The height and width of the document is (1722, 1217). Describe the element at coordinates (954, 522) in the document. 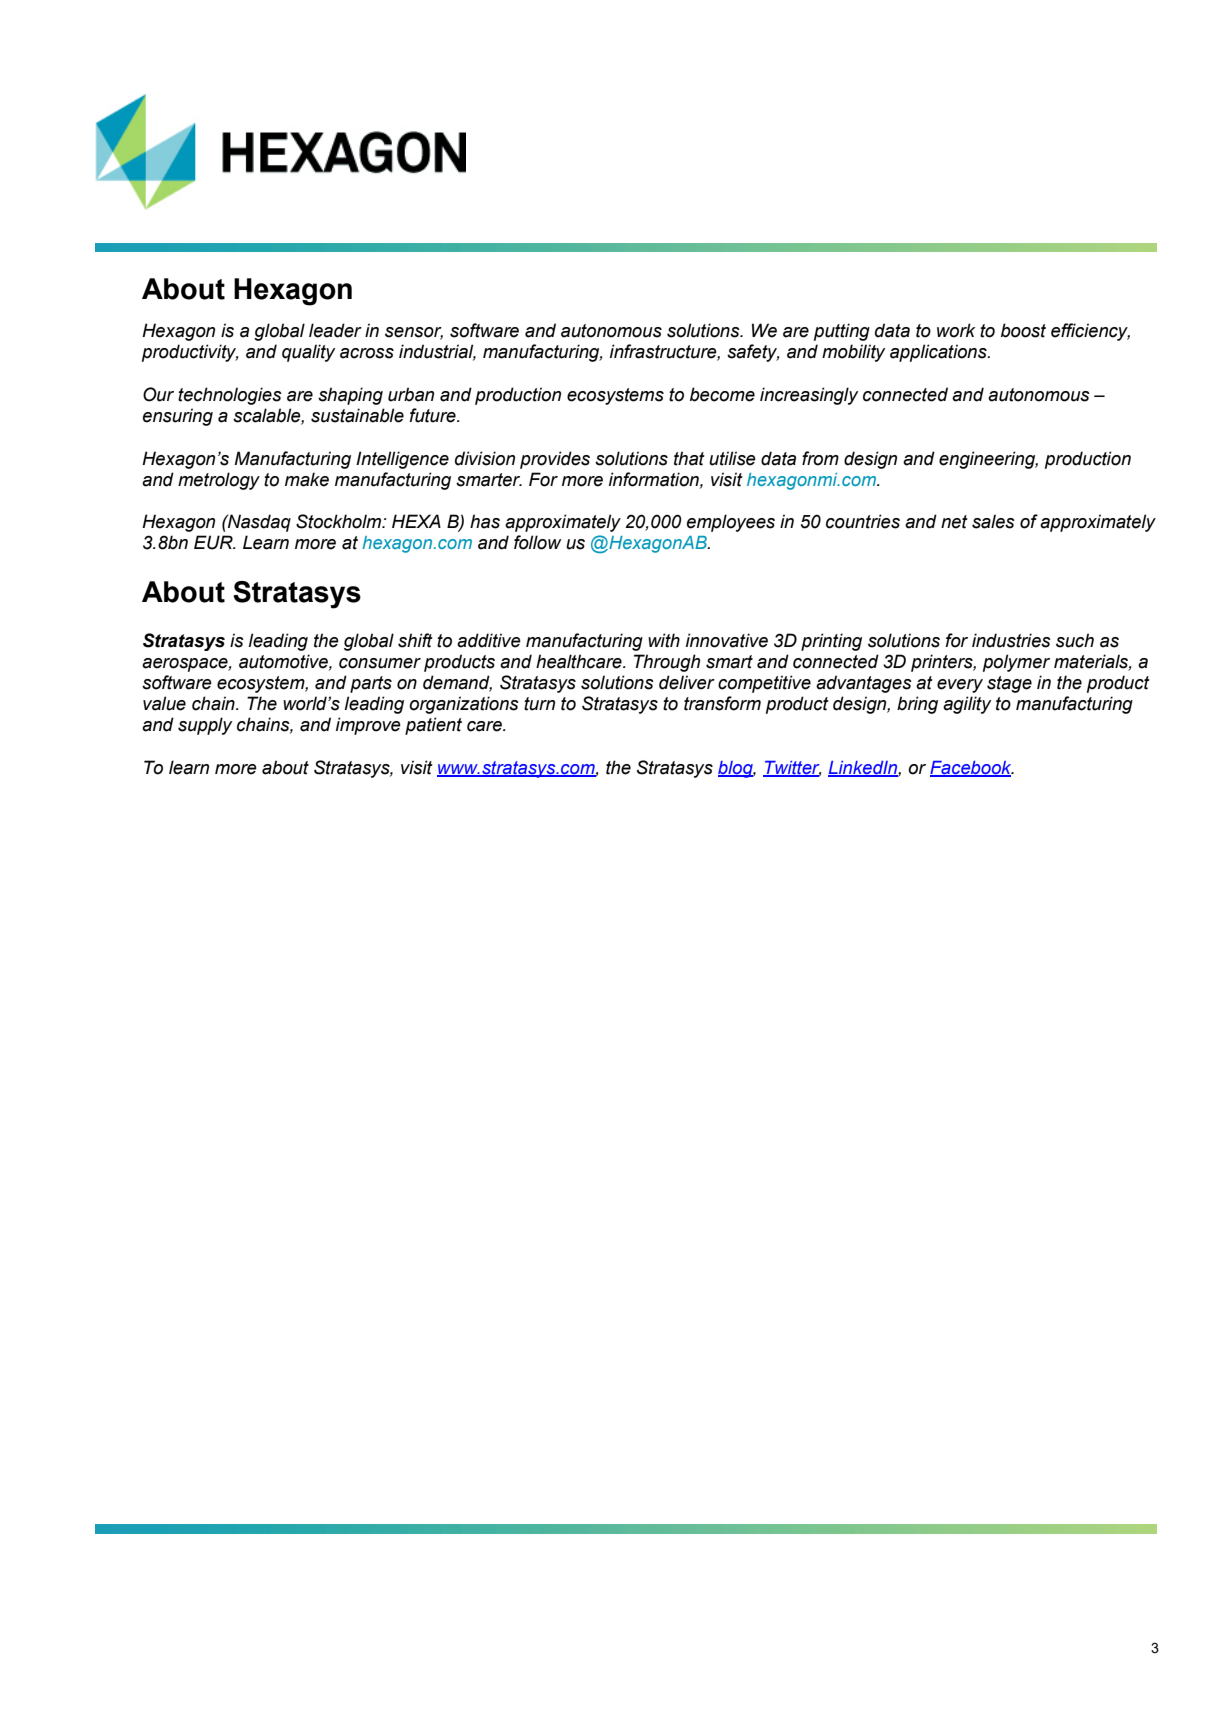

I see `net` at that location.
